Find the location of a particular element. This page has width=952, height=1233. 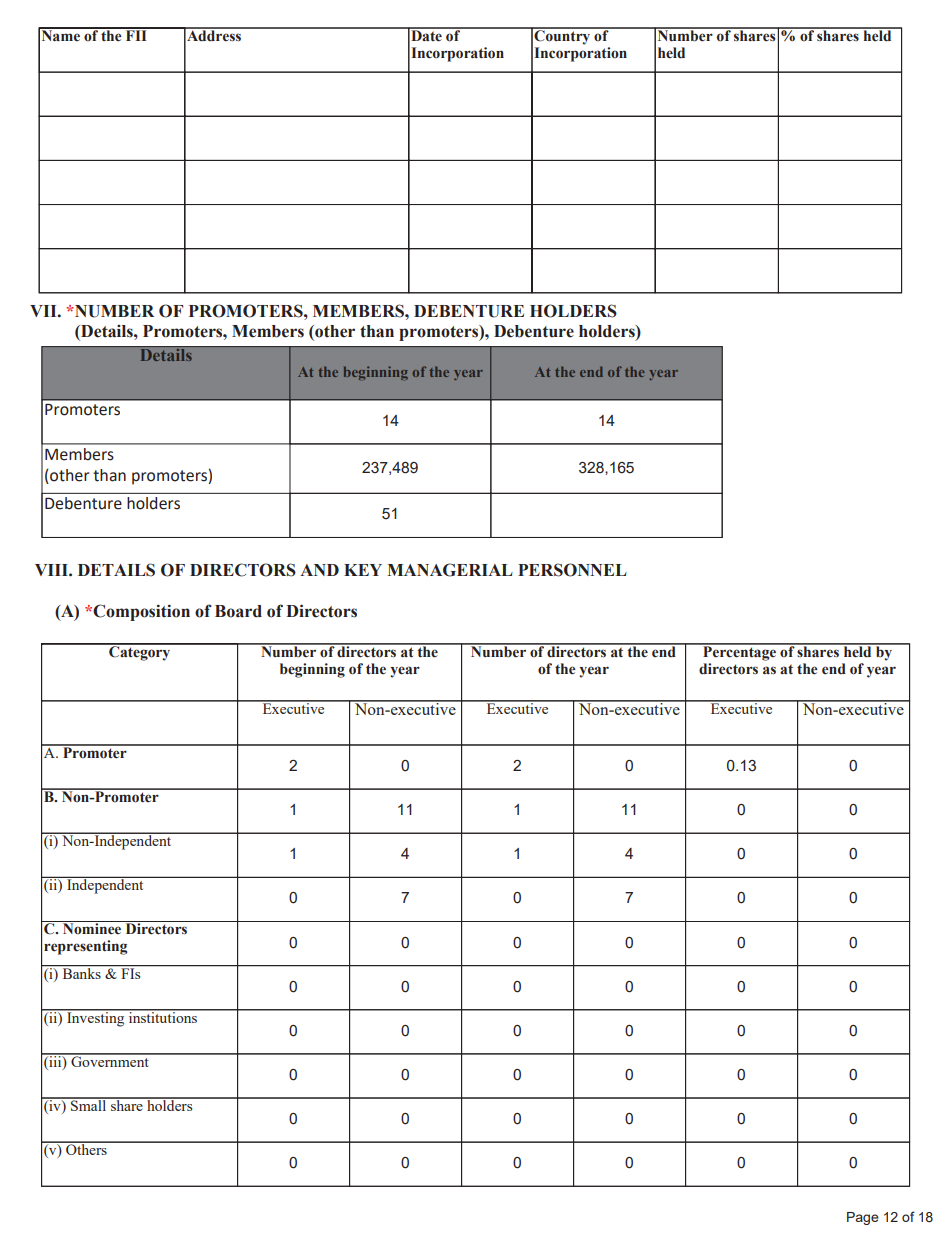

KEY is located at coordinates (363, 570).
